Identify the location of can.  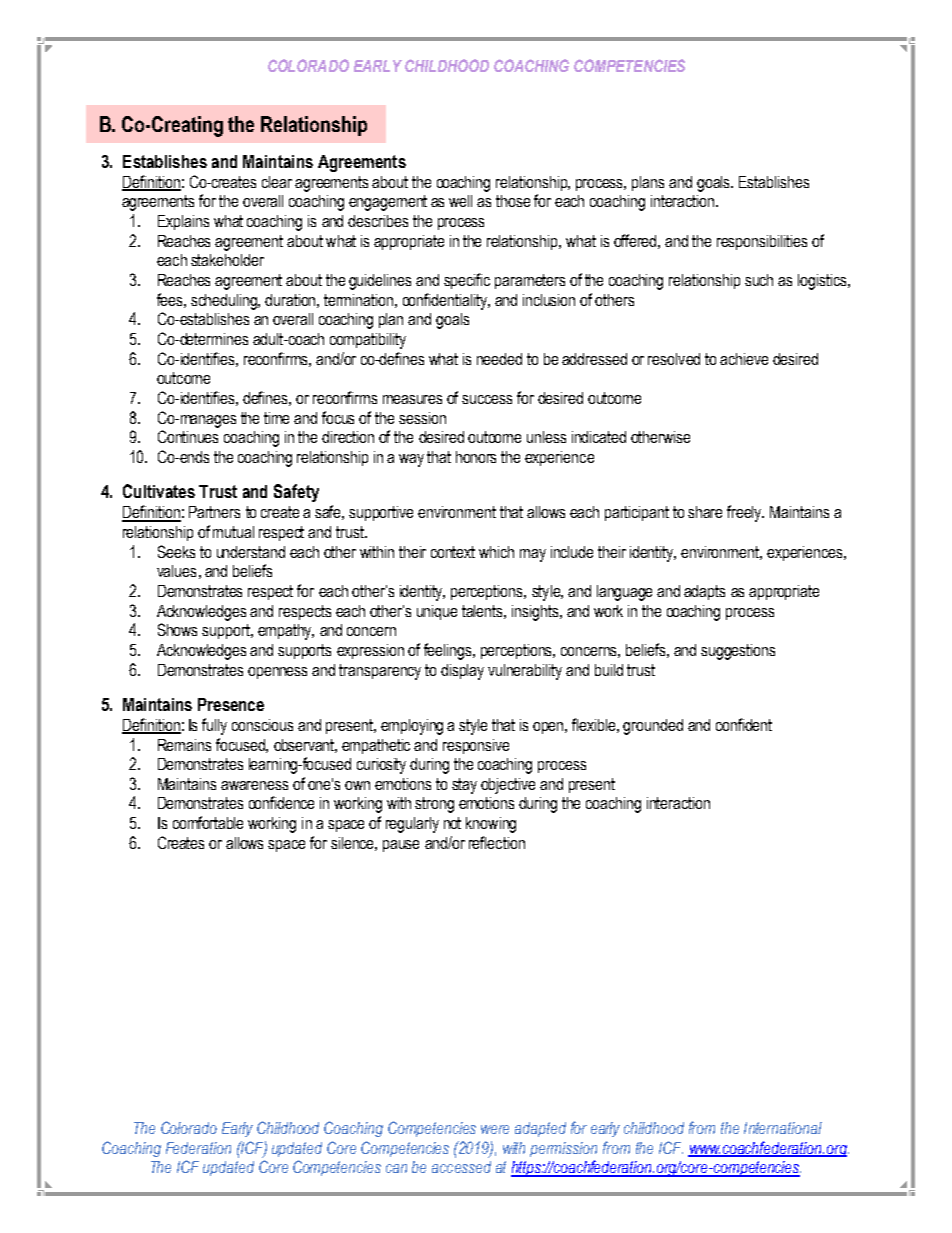
(396, 1168).
